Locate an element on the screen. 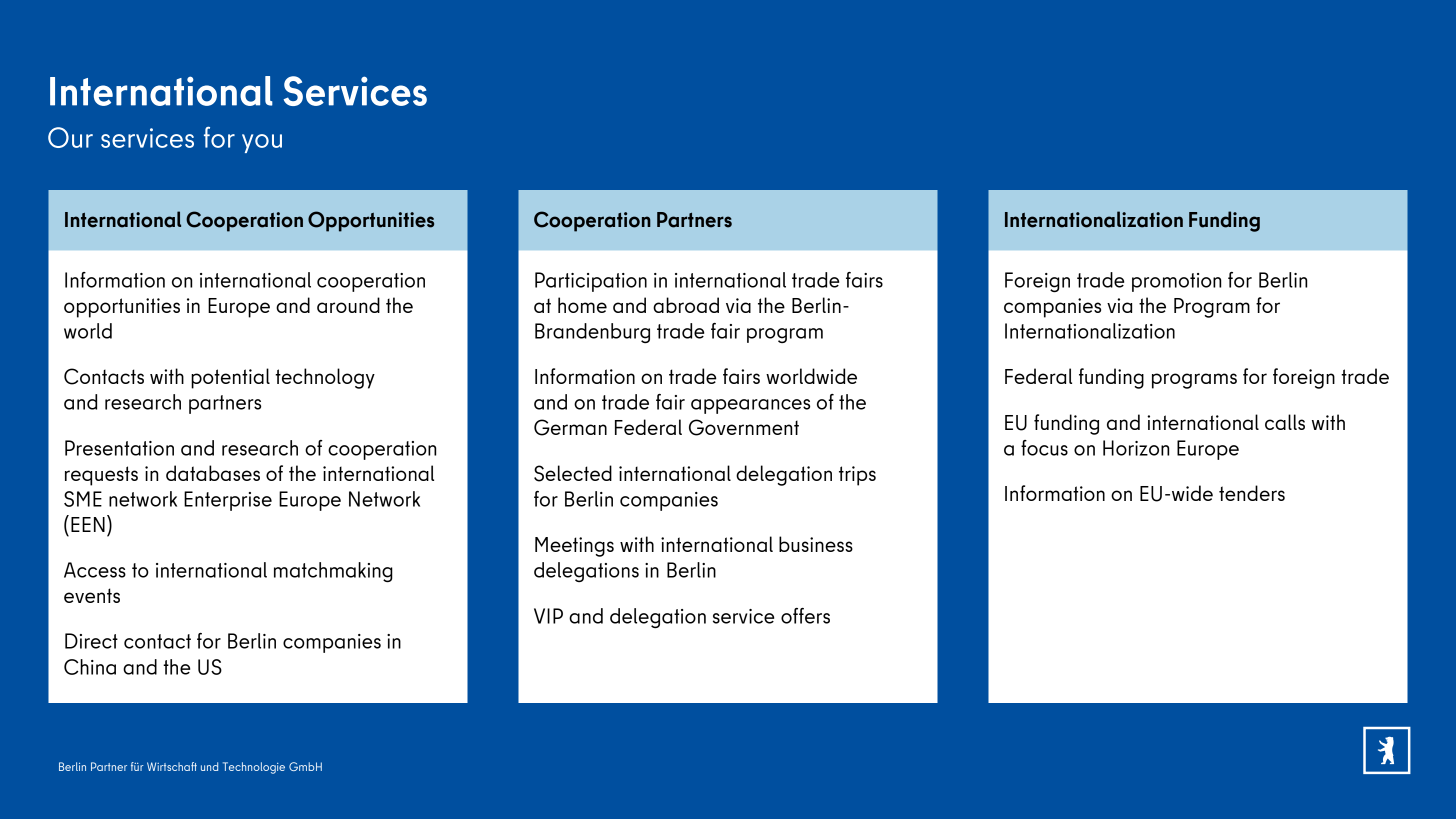 The width and height of the screenshot is (1456, 819). tenders is located at coordinates (1252, 493).
